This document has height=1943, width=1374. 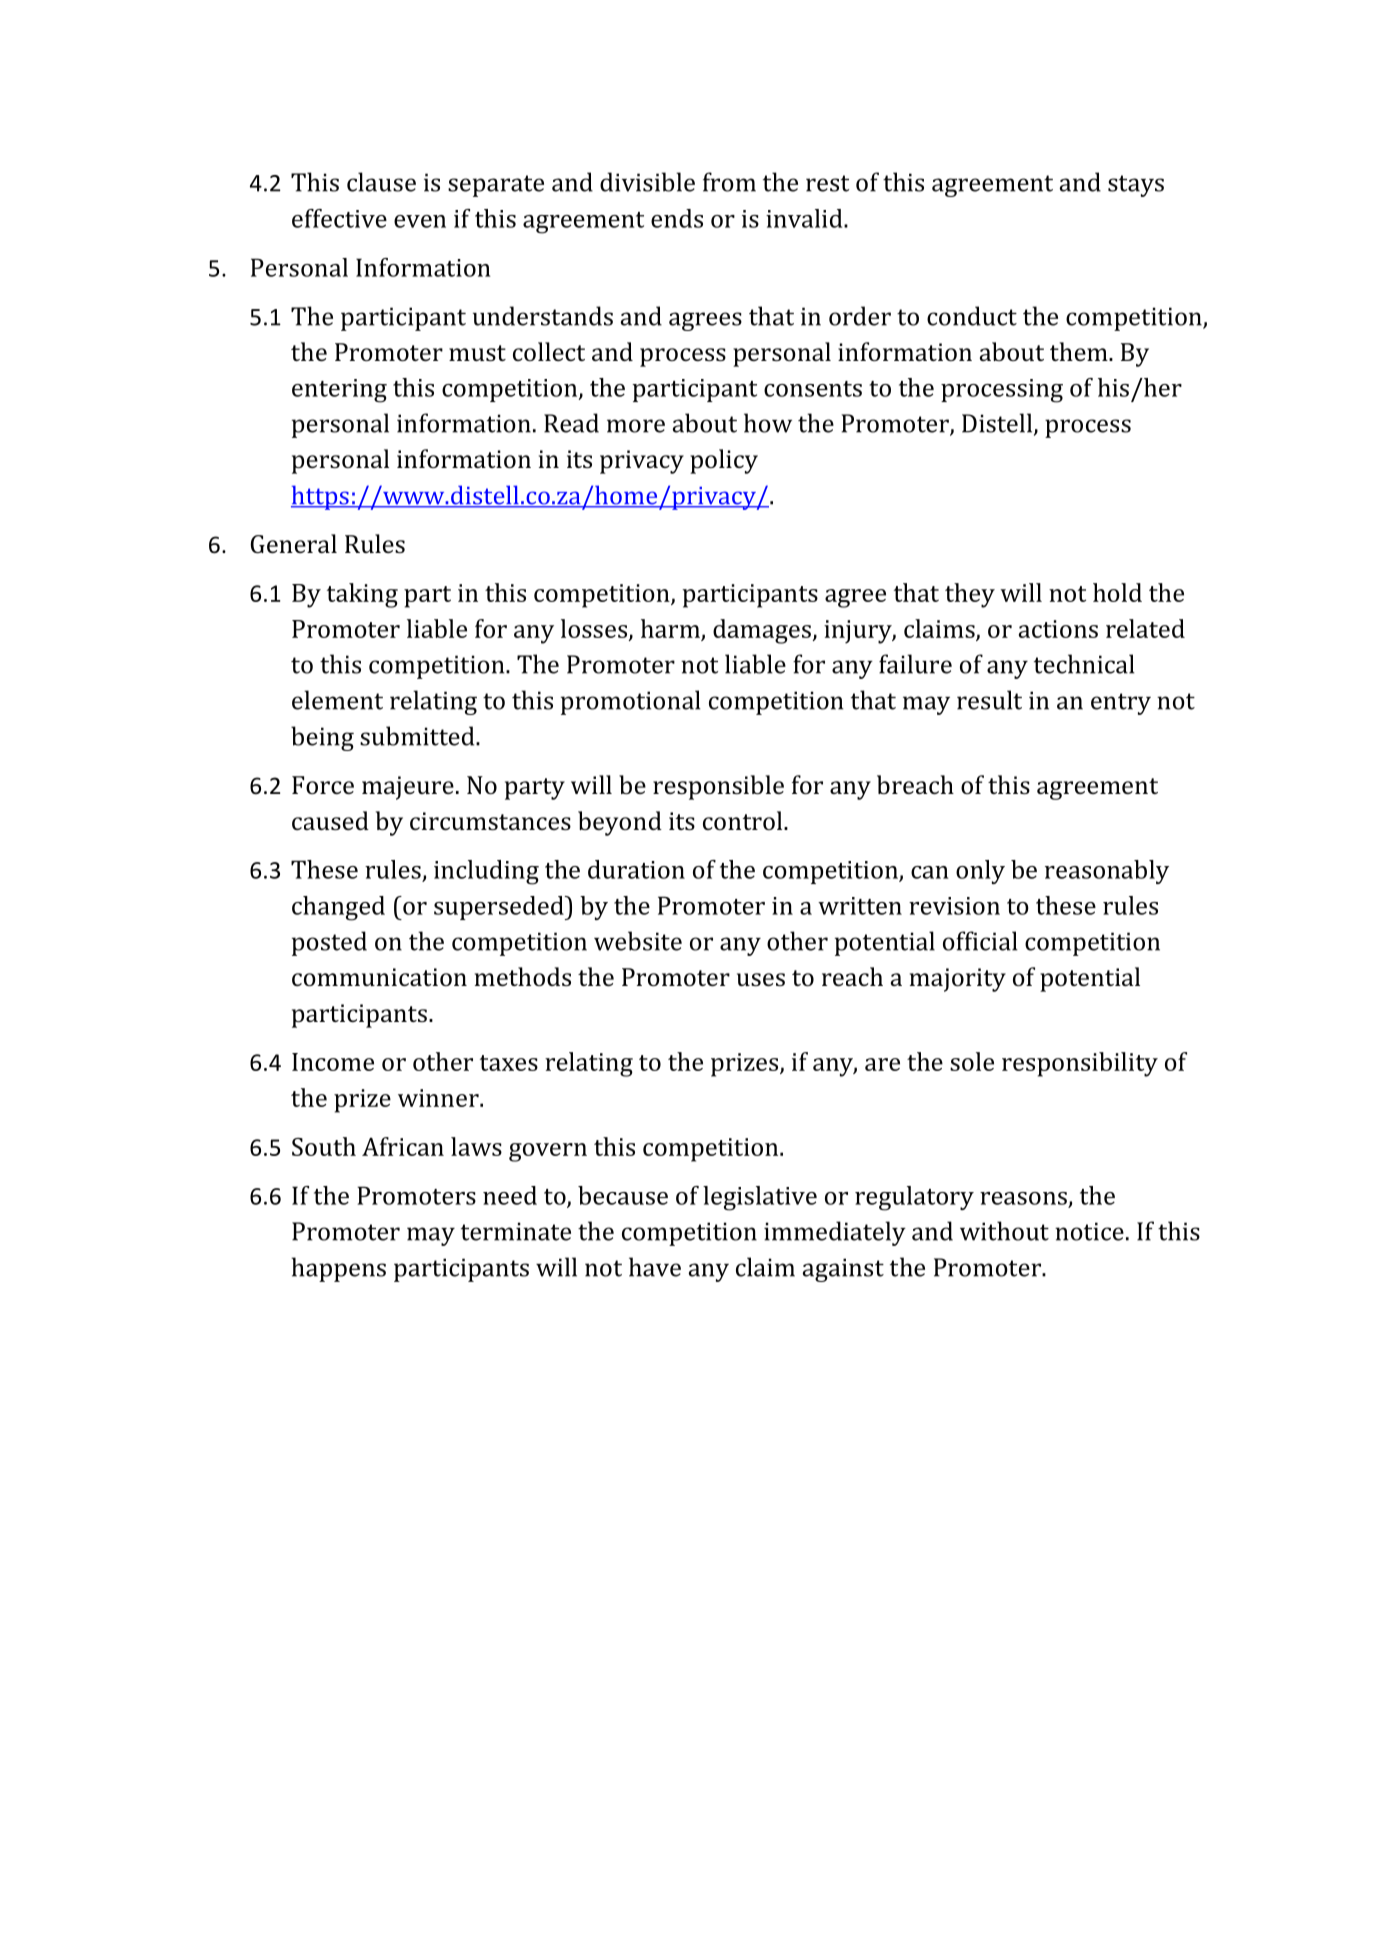 I want to click on happens, so click(x=338, y=1269).
